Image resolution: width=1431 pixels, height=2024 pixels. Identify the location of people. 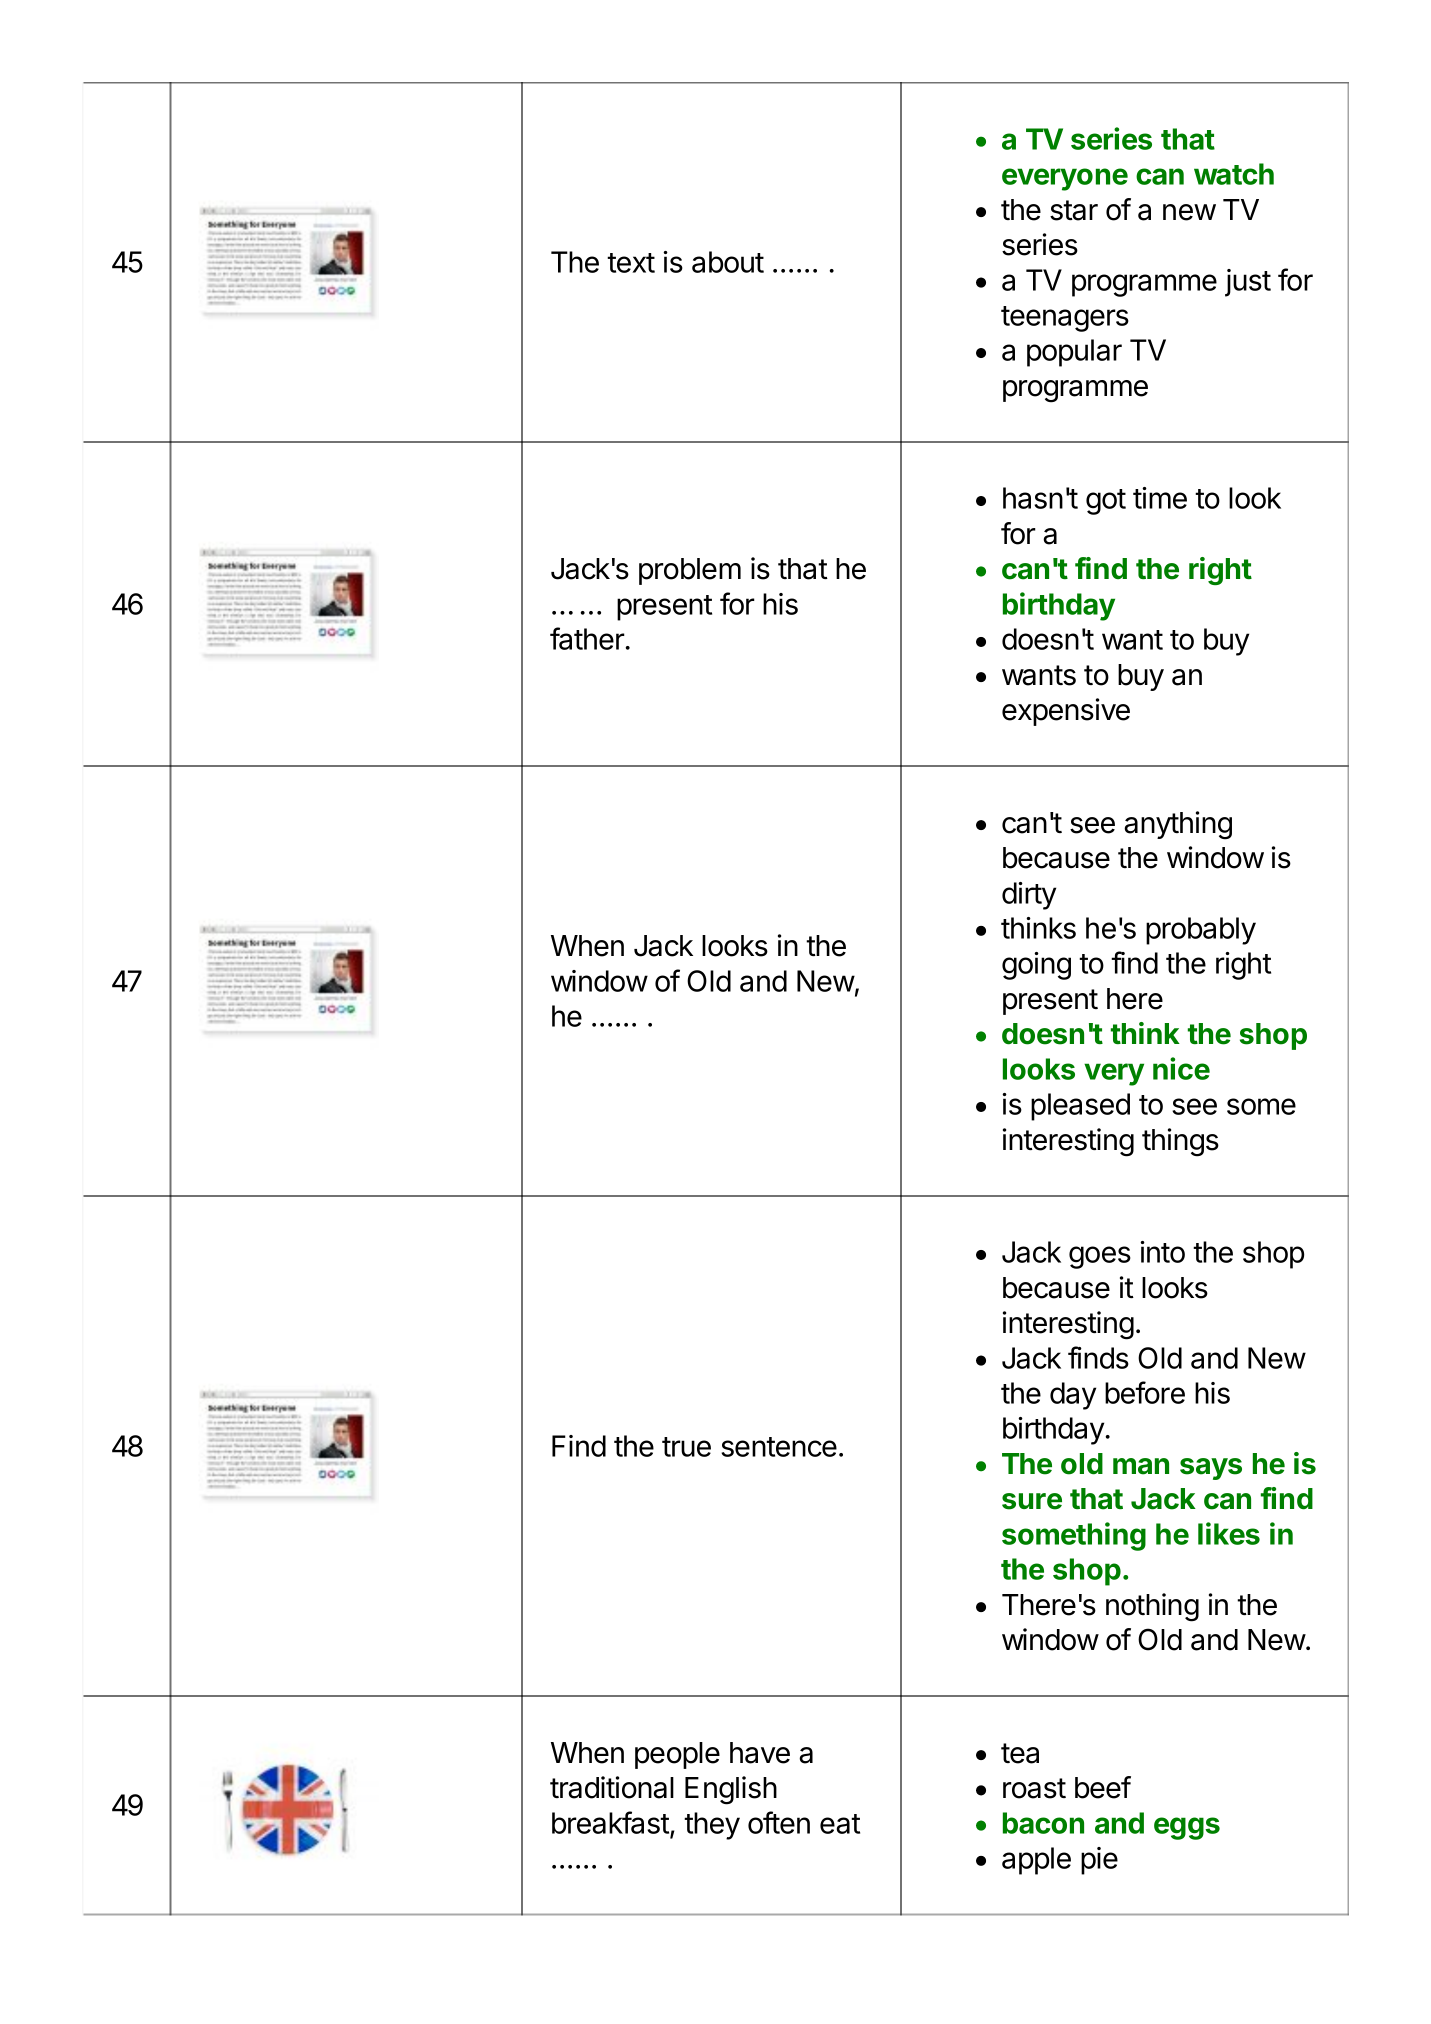
(677, 1755).
